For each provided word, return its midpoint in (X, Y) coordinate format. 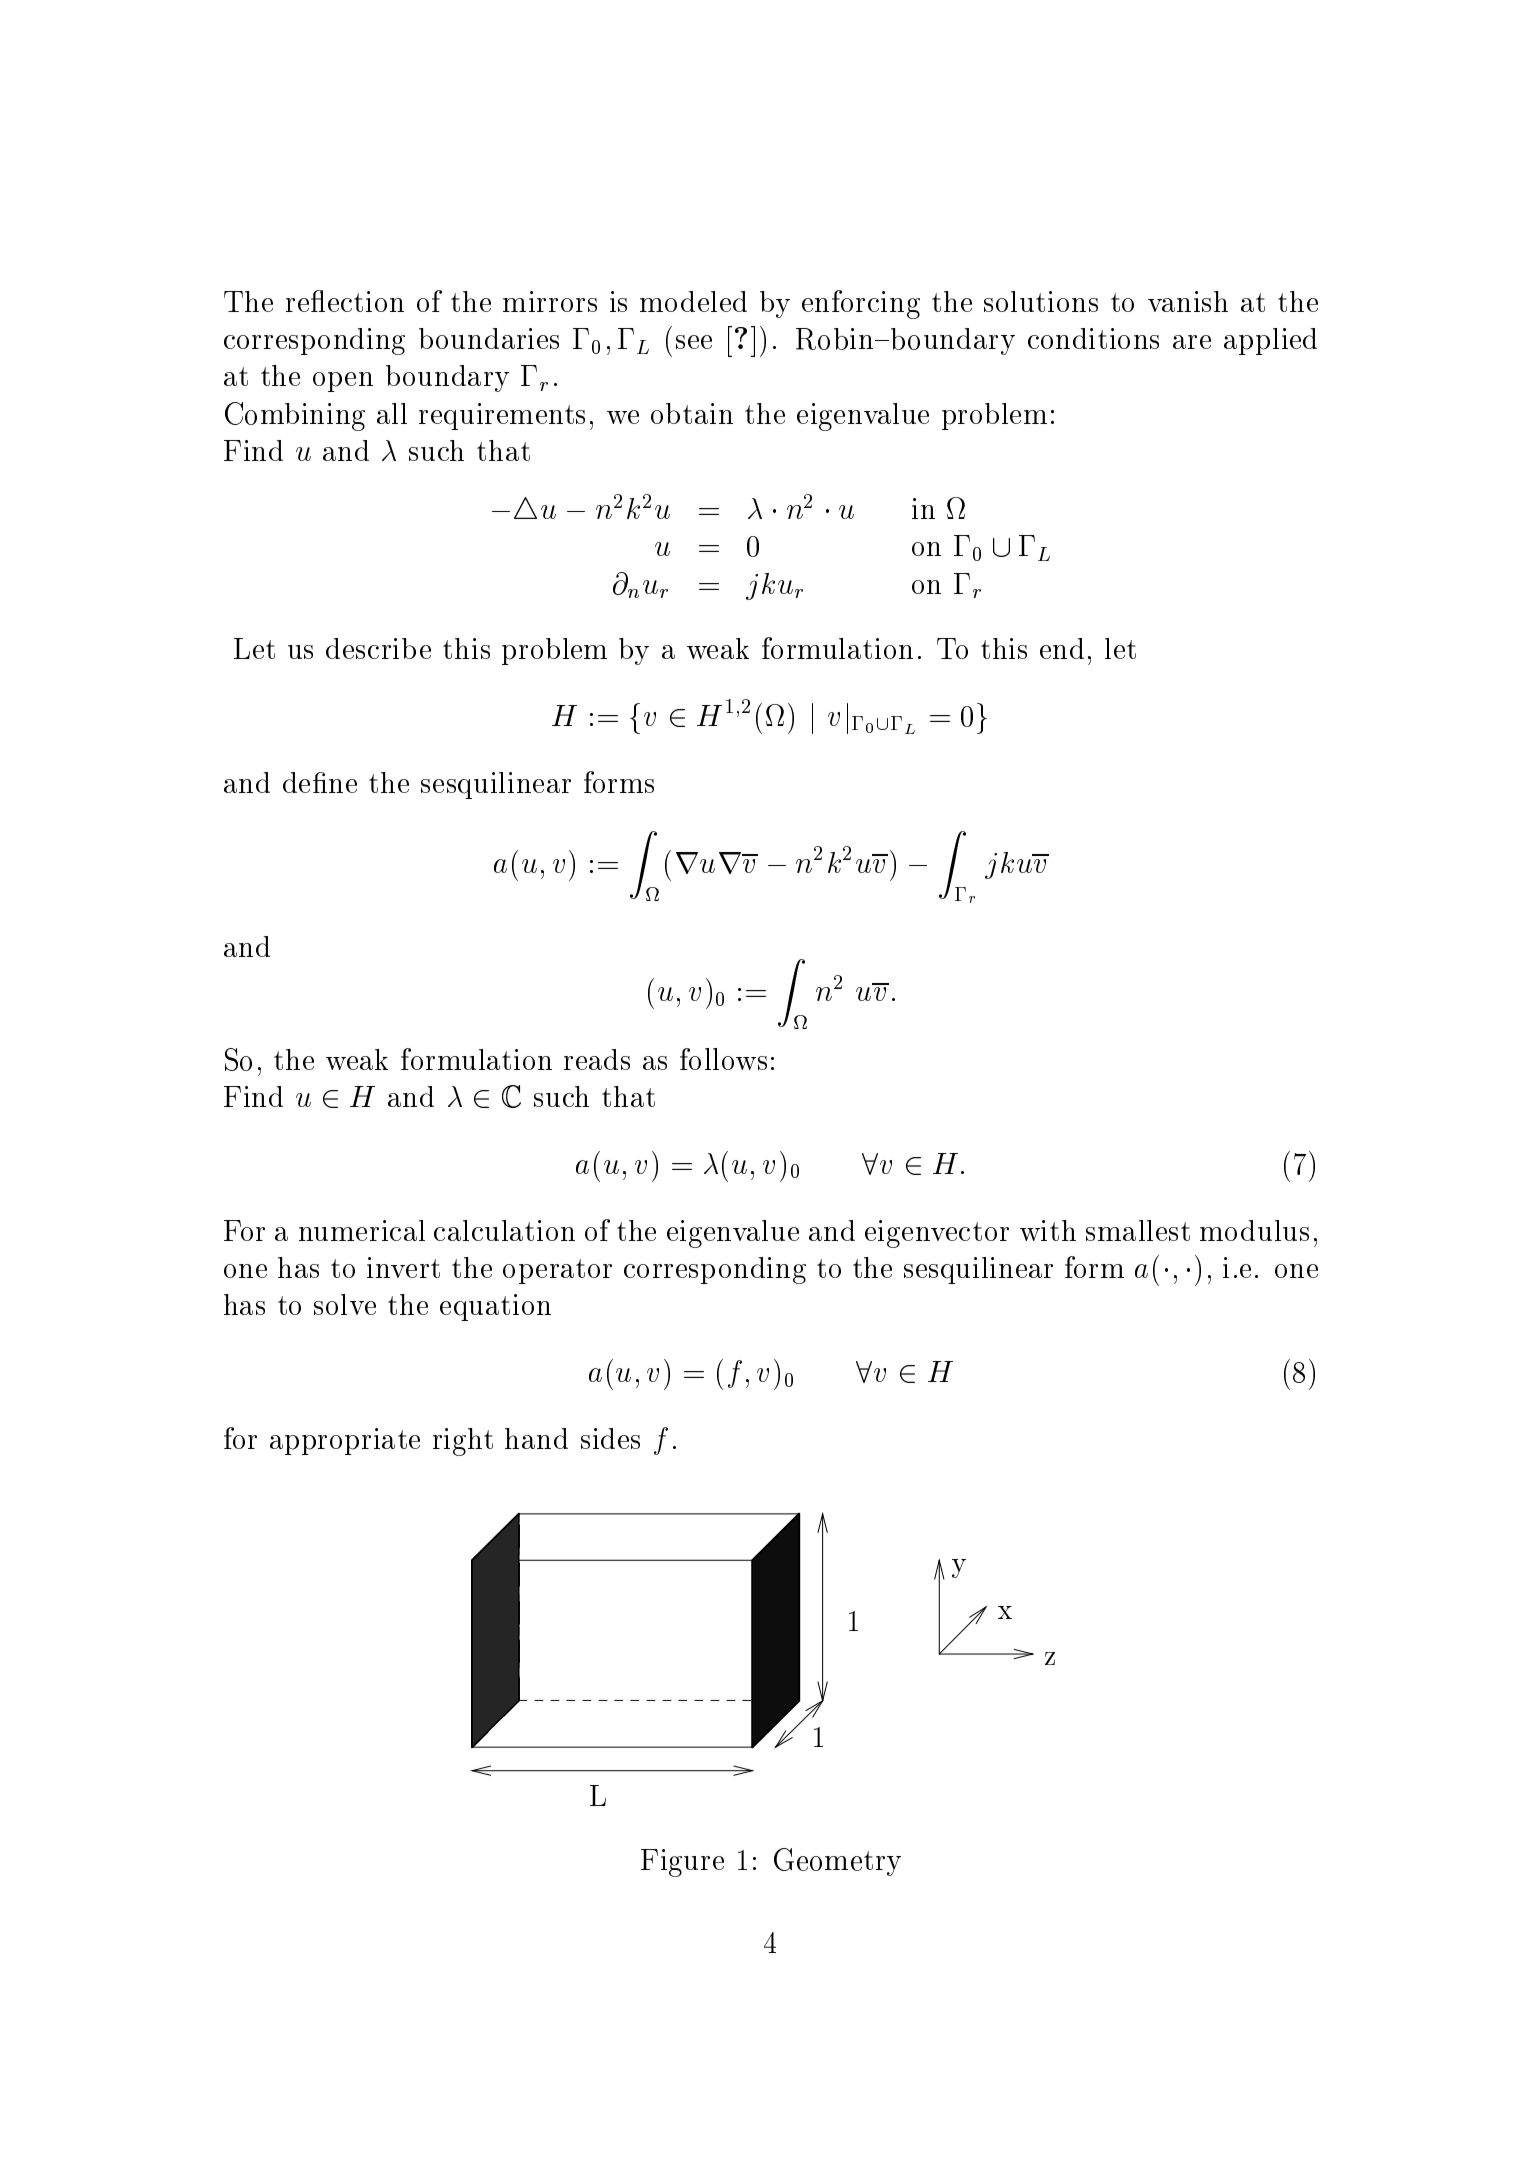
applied (1270, 341)
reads (597, 1059)
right (463, 1442)
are (1192, 342)
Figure (682, 1863)
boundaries (489, 338)
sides (610, 1438)
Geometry (837, 1862)
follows (723, 1059)
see (694, 342)
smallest (1138, 1230)
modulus (1254, 1230)
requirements (502, 416)
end (1062, 648)
